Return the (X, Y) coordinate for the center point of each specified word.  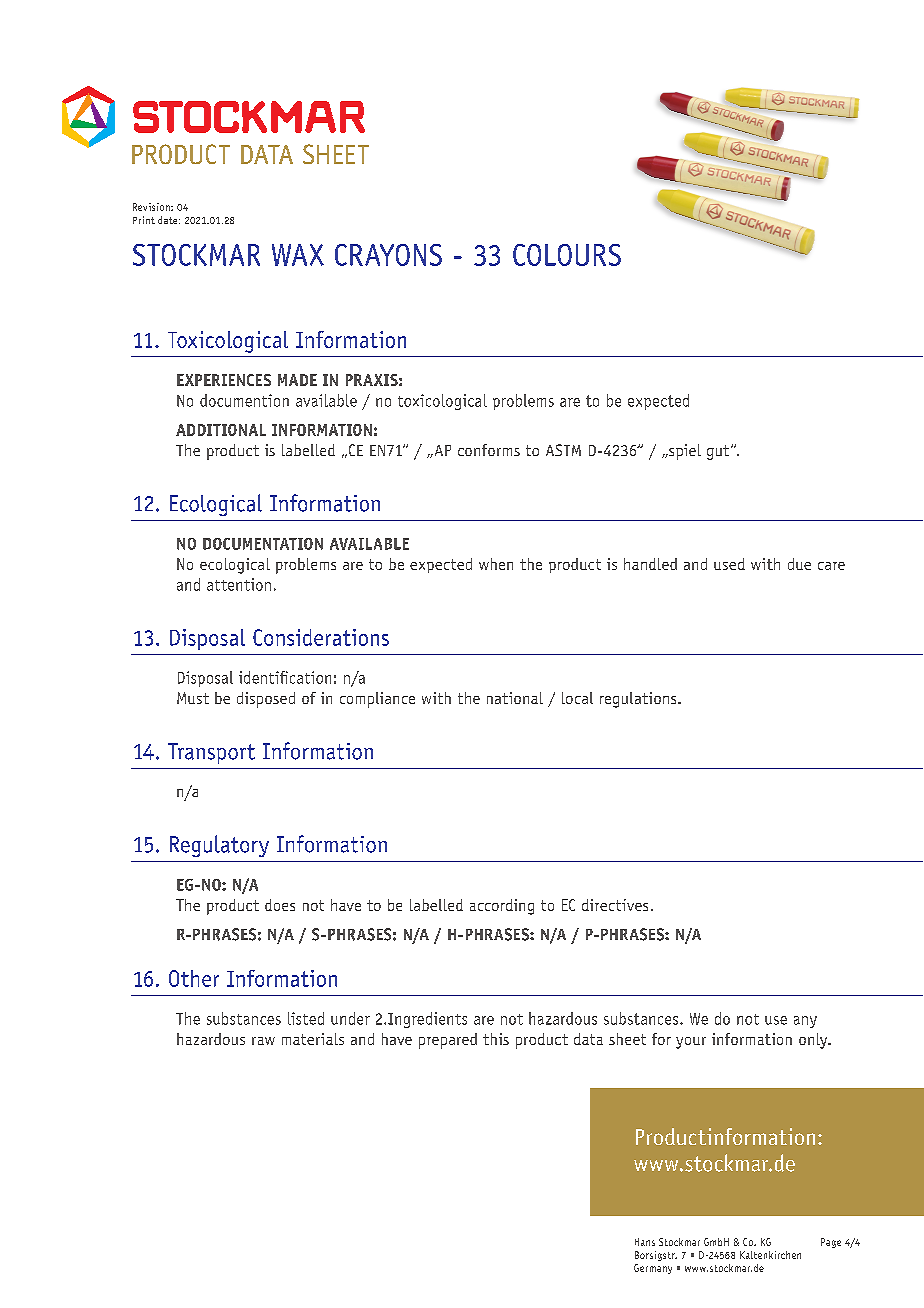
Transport (211, 753)
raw (263, 1041)
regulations (639, 700)
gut (719, 452)
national (515, 698)
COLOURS (567, 255)
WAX (298, 255)
